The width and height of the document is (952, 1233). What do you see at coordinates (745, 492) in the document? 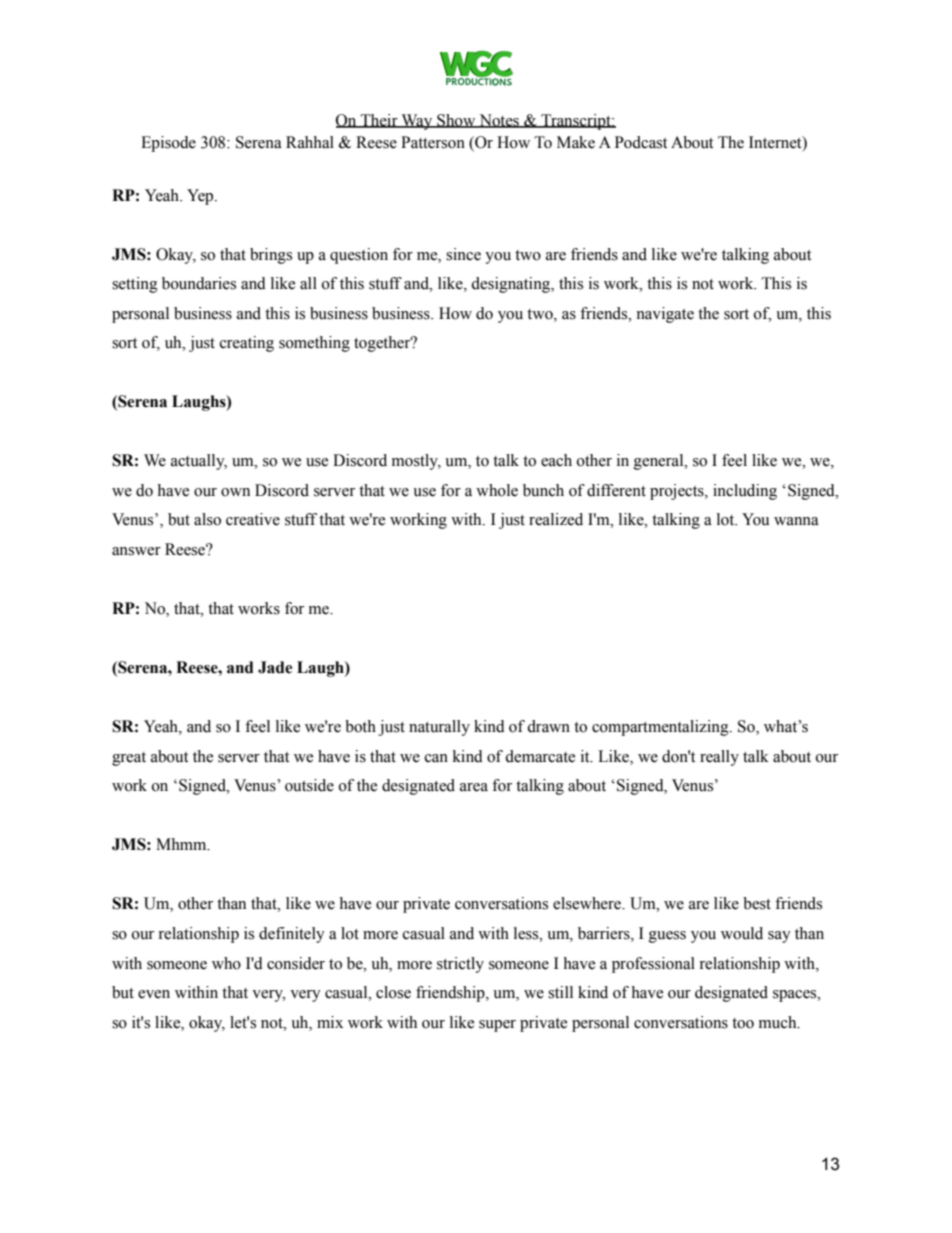
I see `including` at bounding box center [745, 492].
